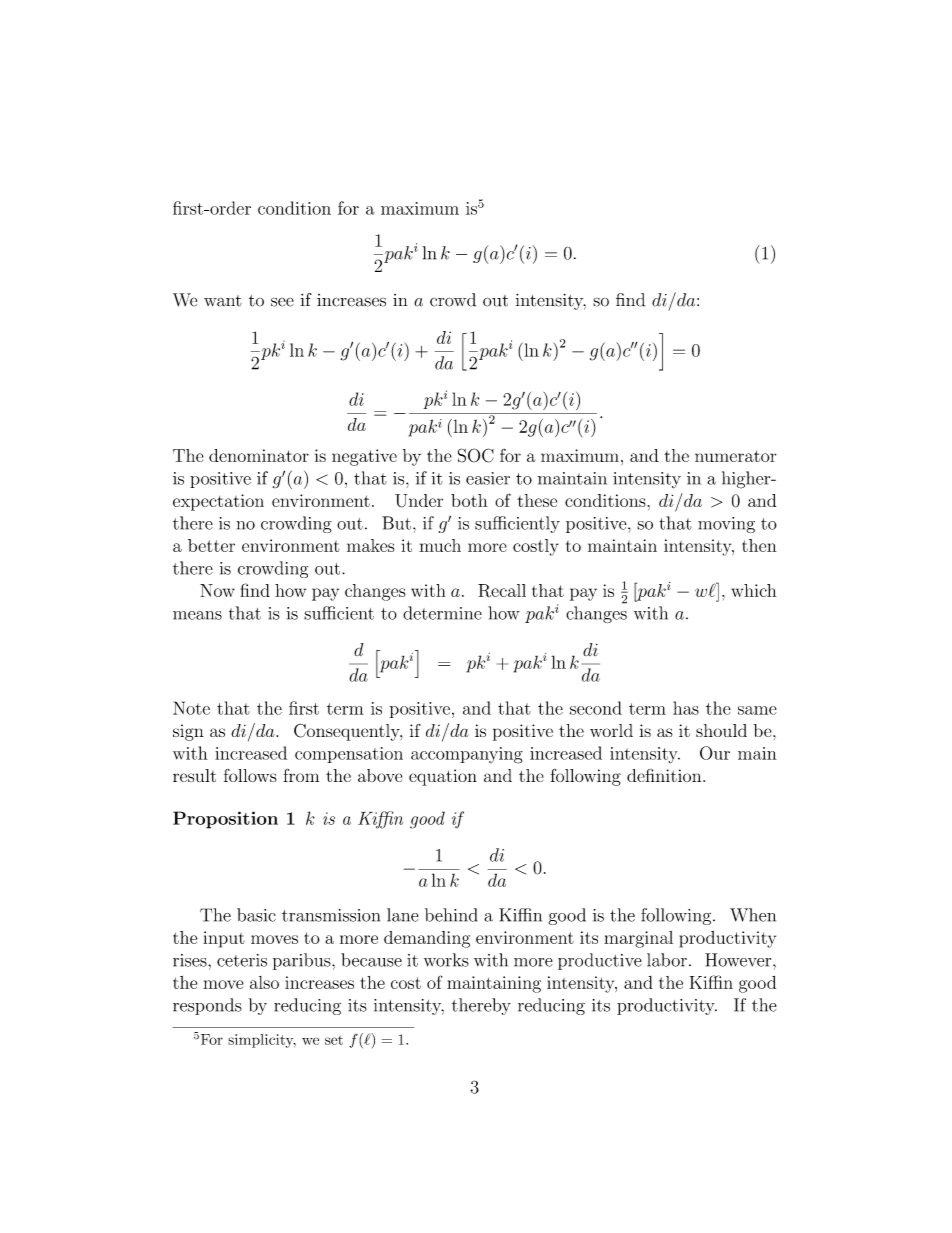 This document has height=1233, width=952. I want to click on has, so click(686, 708).
